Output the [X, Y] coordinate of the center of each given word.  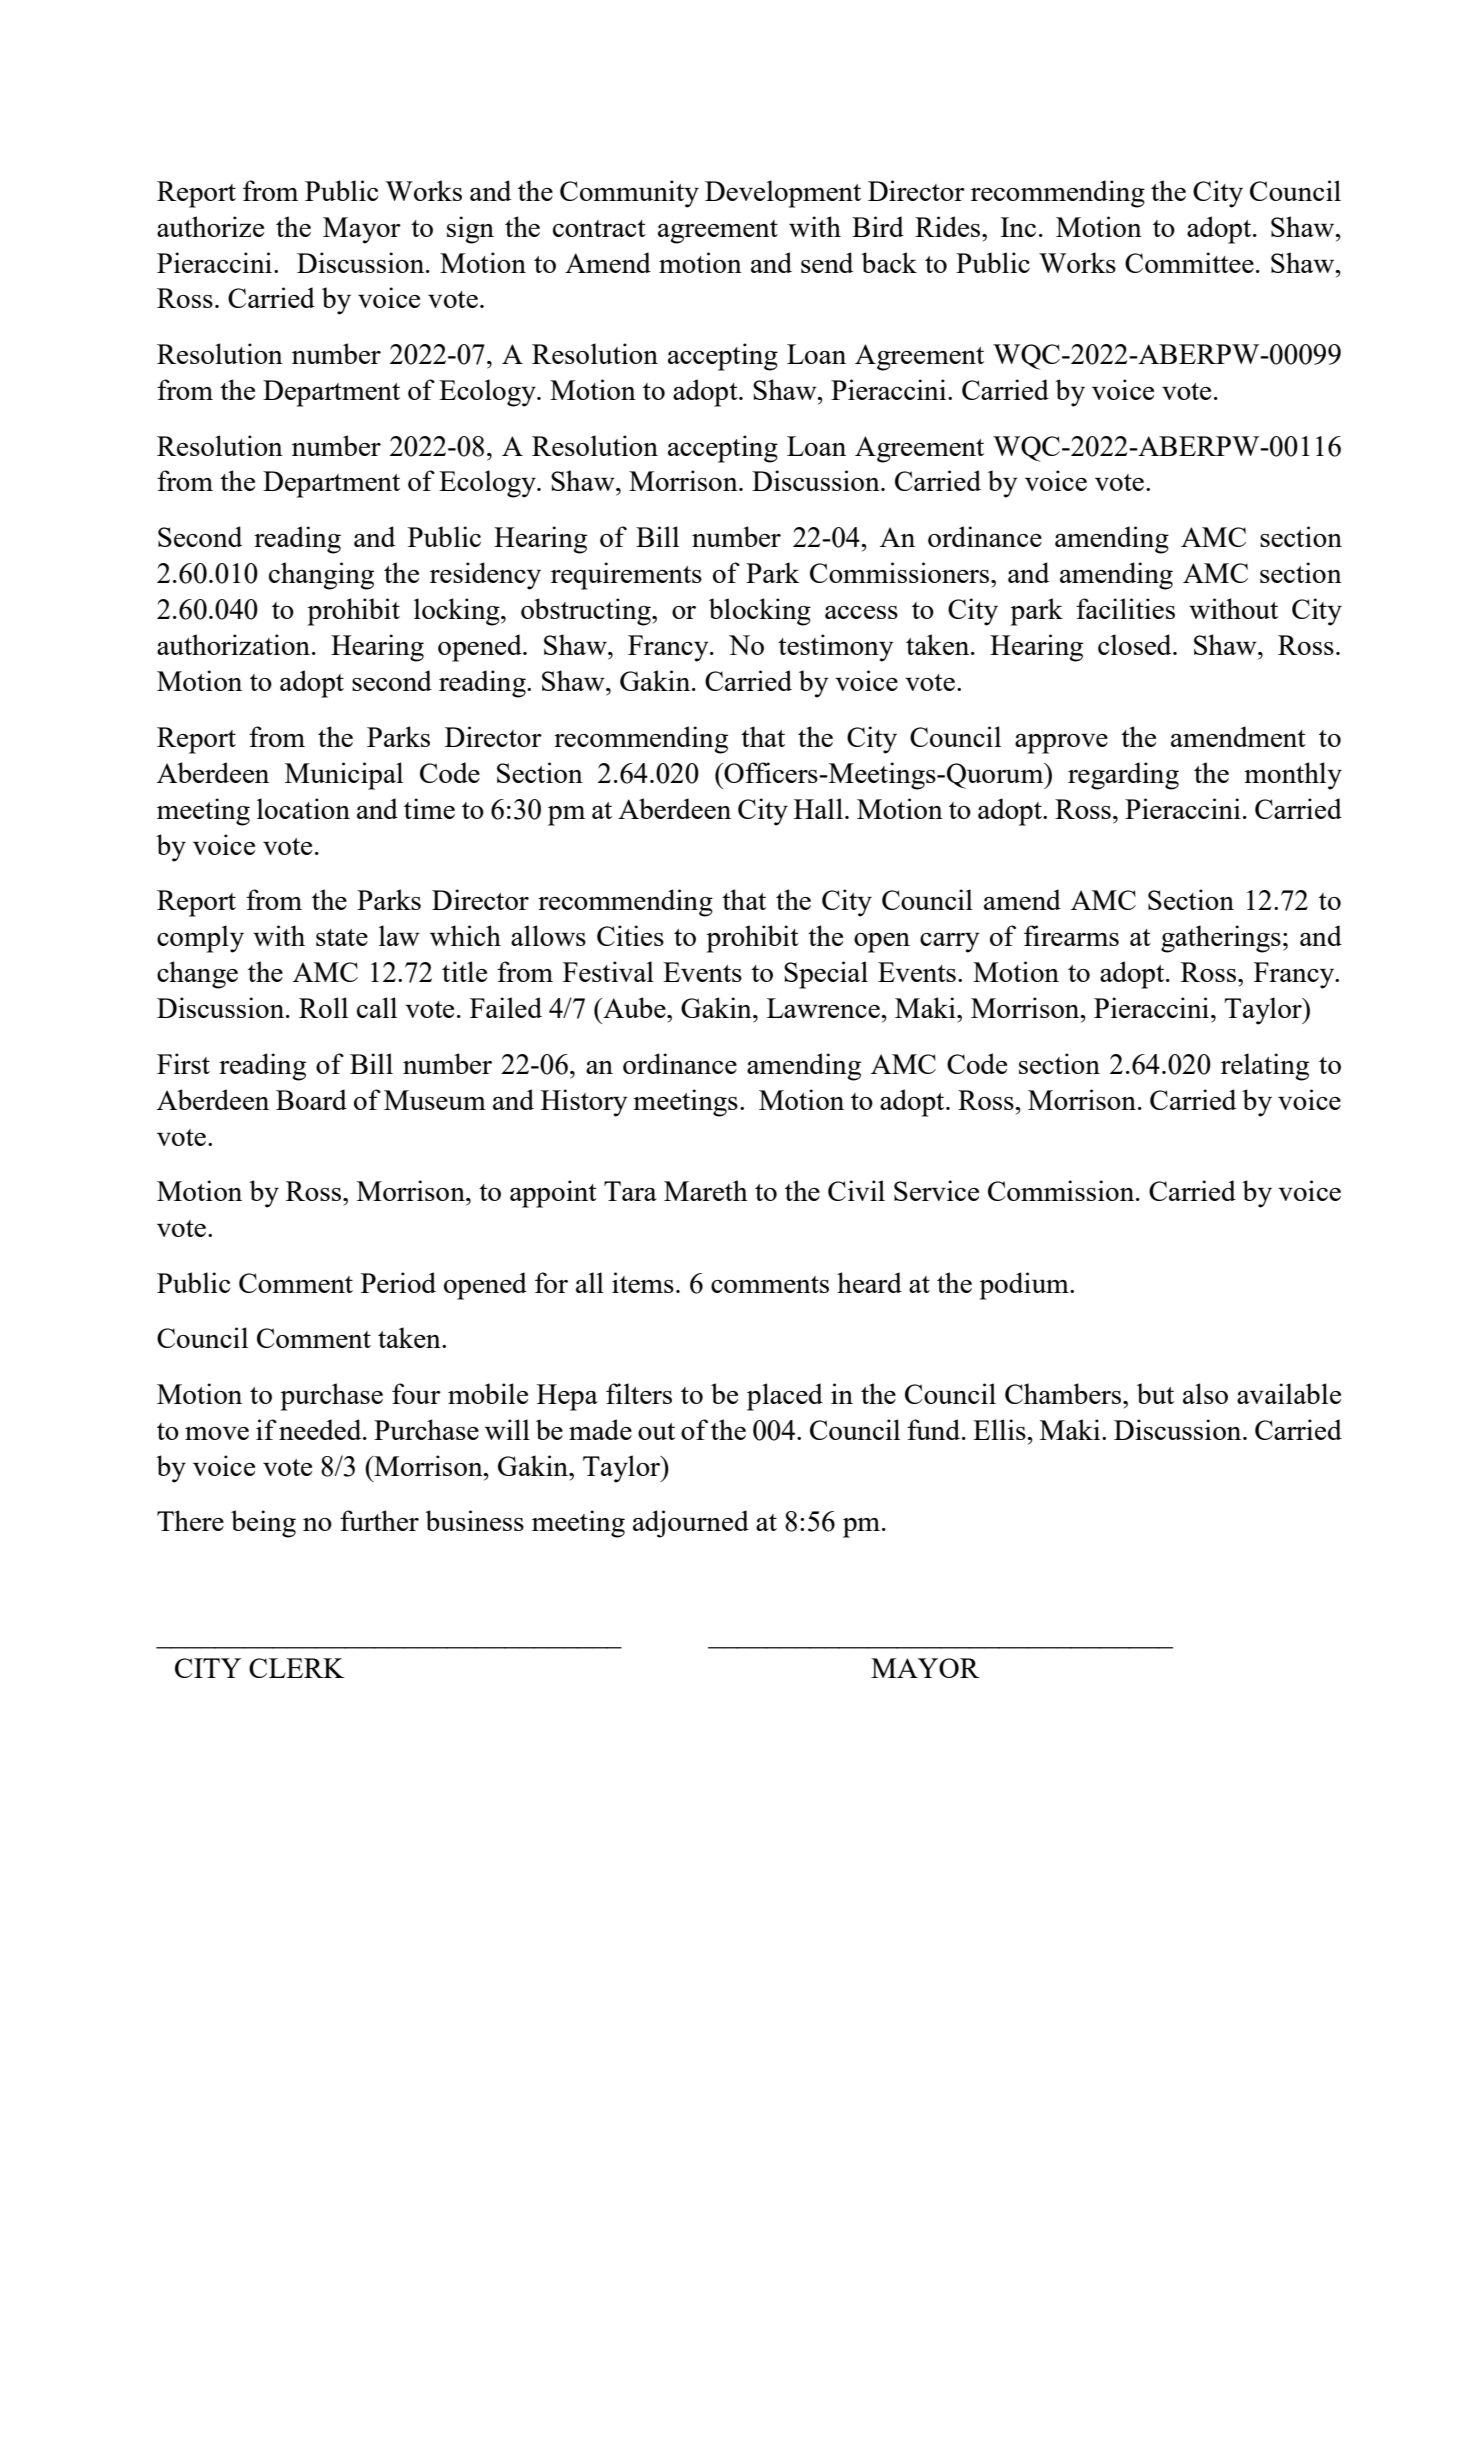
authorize [210, 226]
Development [783, 194]
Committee [1189, 262]
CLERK [296, 1668]
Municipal [344, 776]
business [474, 1520]
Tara [630, 1191]
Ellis [1000, 1429]
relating [1265, 1067]
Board [311, 1099]
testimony [836, 648]
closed [1136, 644]
